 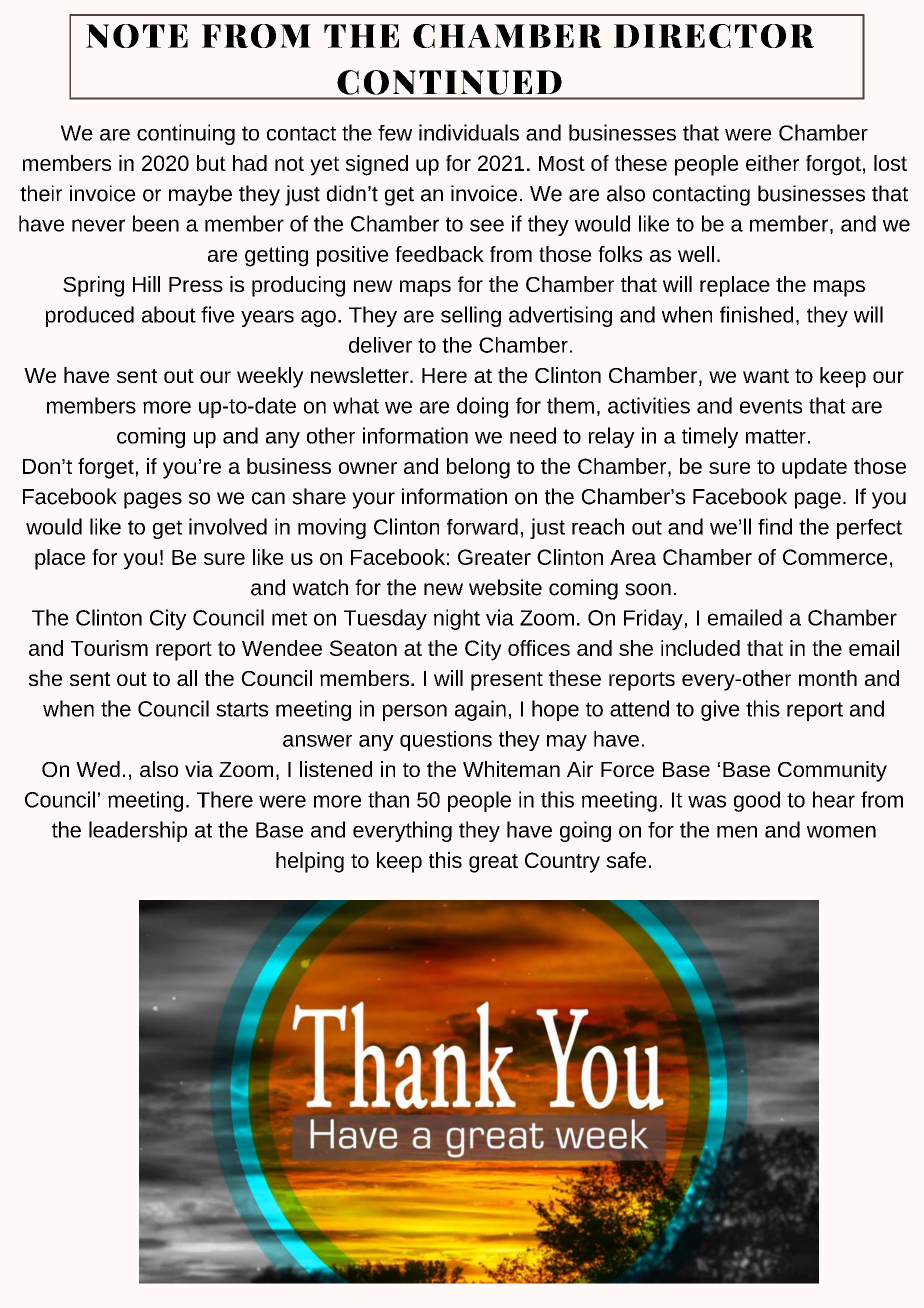 What do you see at coordinates (457, 619) in the page?
I see `night` at bounding box center [457, 619].
